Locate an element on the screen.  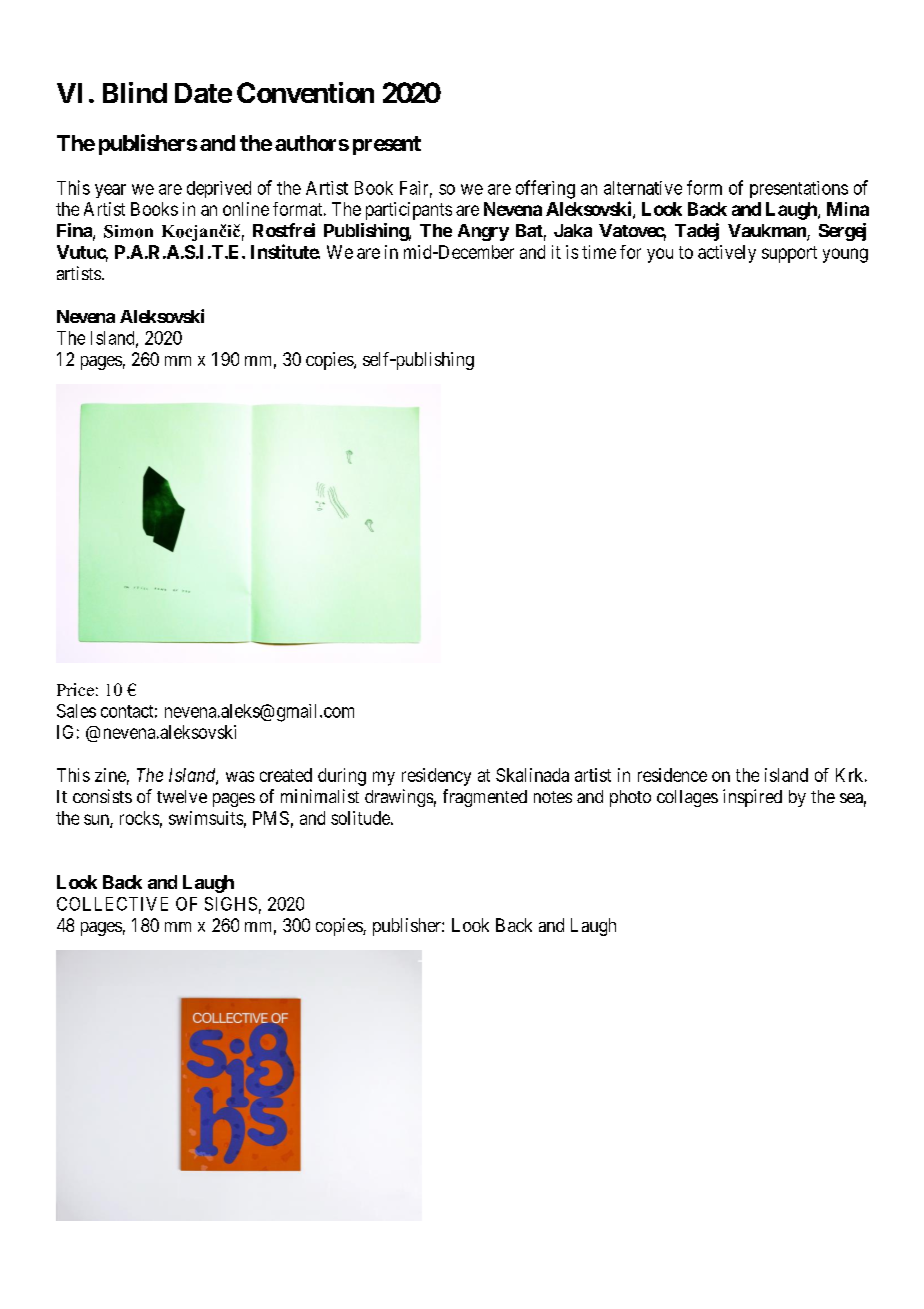
alternative is located at coordinates (643, 188).
